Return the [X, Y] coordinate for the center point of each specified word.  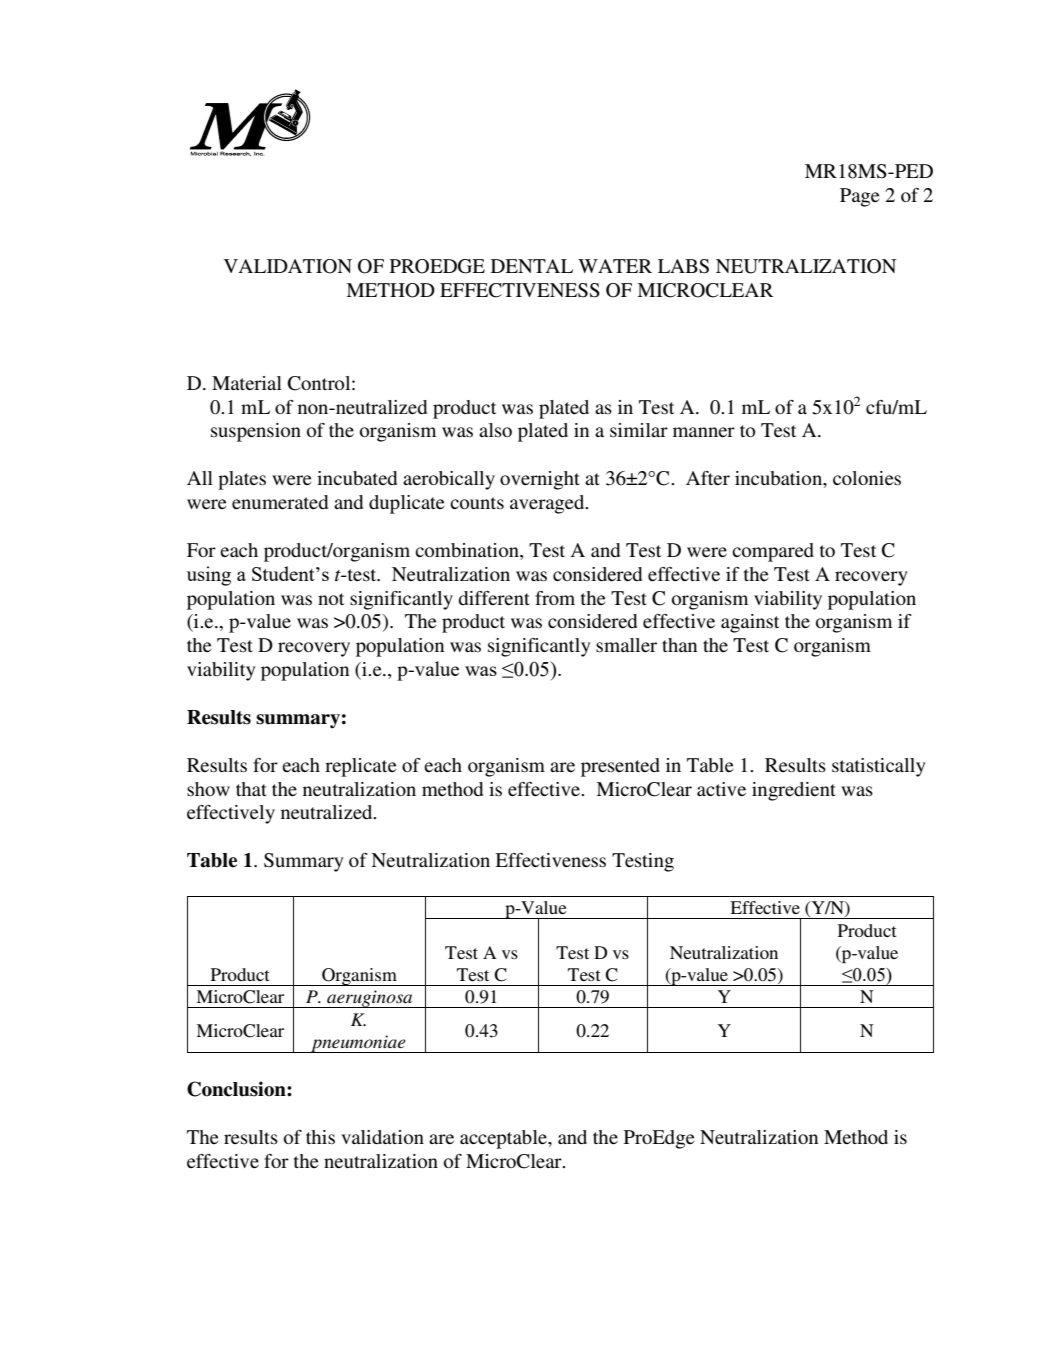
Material [247, 383]
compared [773, 552]
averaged [548, 504]
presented [620, 767]
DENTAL [532, 266]
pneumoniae [358, 1044]
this [320, 1137]
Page [859, 197]
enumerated [280, 502]
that [251, 789]
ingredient [794, 791]
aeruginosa [370, 999]
